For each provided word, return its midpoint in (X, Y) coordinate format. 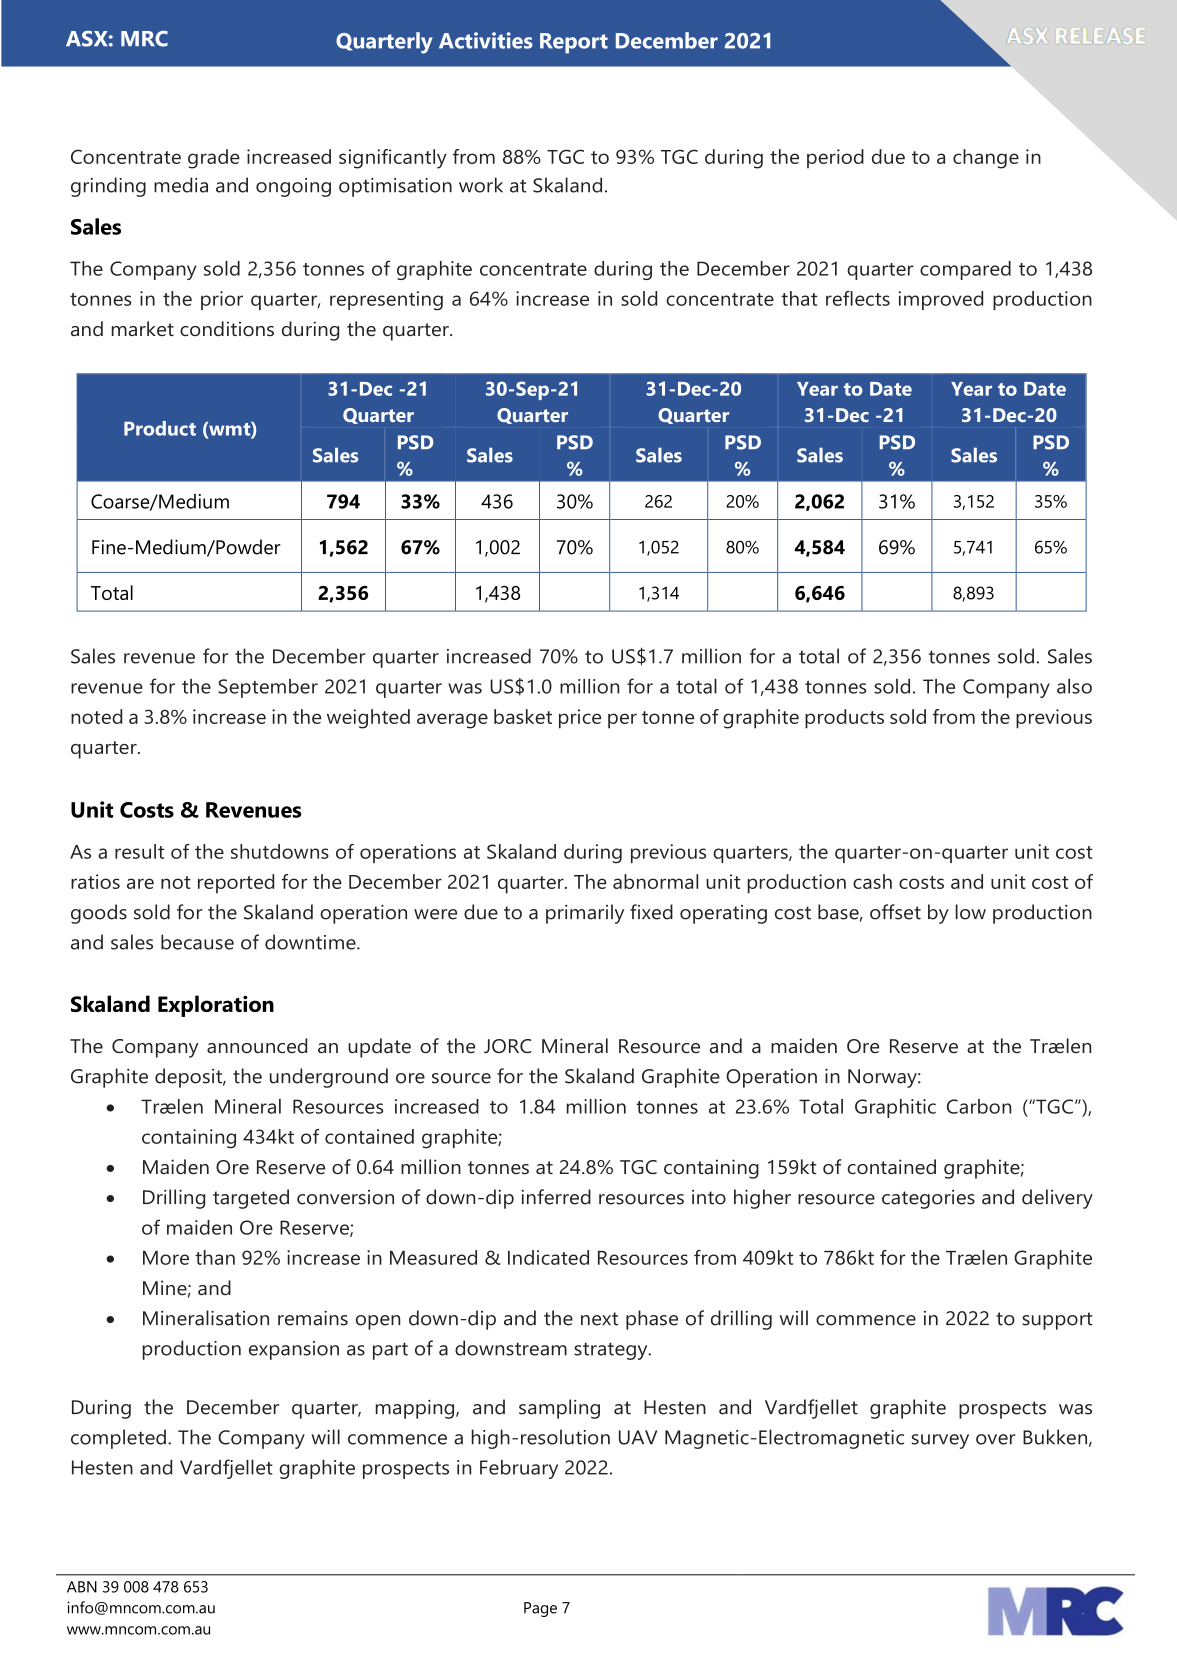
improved (941, 300)
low (971, 912)
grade (214, 159)
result (139, 851)
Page (540, 1609)
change (986, 159)
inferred (556, 1197)
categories (928, 1199)
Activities (486, 40)
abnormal (655, 881)
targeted (251, 1199)
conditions (227, 328)
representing (386, 301)
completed (118, 1439)
